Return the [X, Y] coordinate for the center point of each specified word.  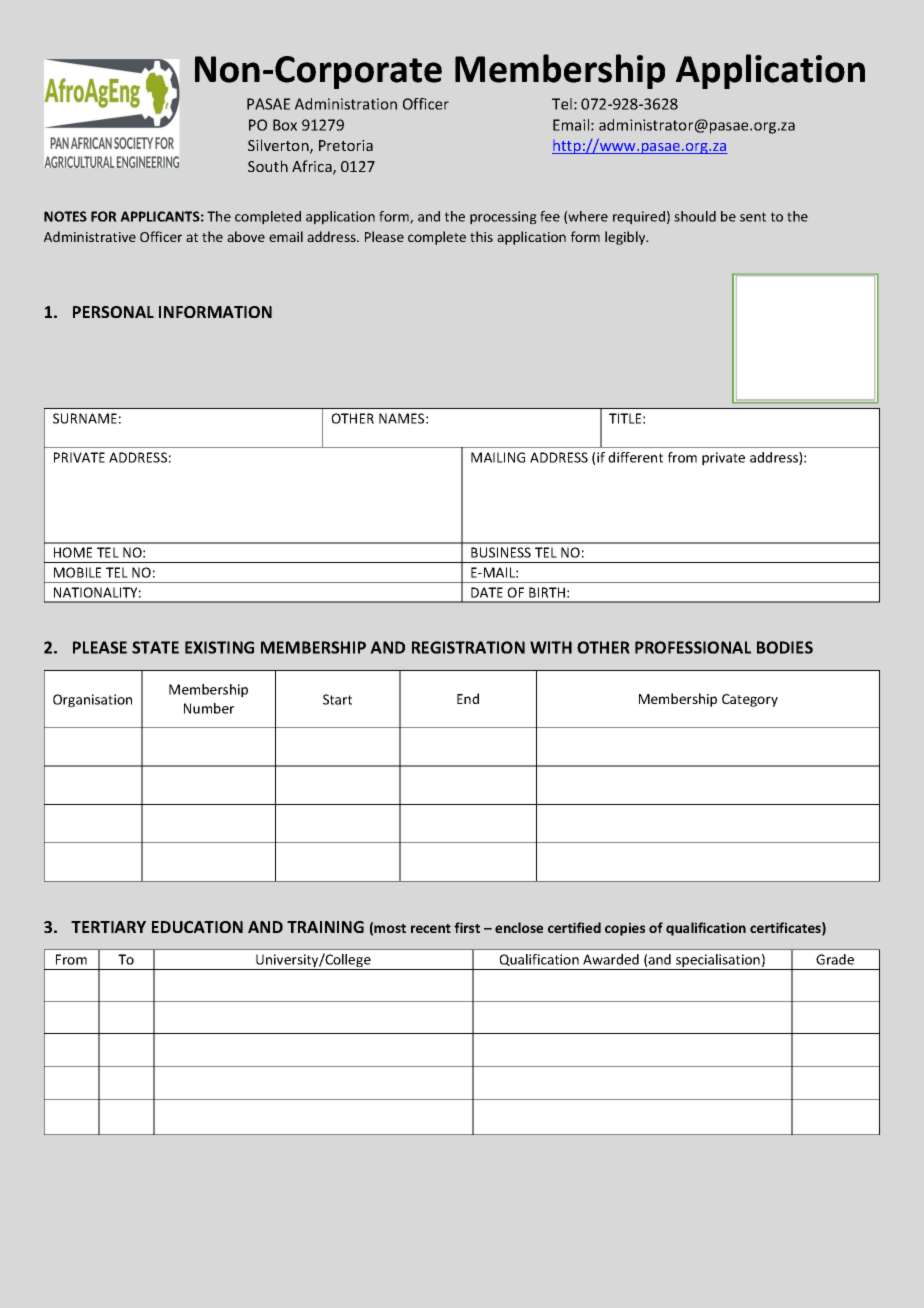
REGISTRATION [468, 647]
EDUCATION [197, 927]
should [695, 216]
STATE [155, 647]
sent [753, 217]
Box [285, 125]
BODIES [785, 647]
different [635, 457]
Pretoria [346, 145]
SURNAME [85, 418]
